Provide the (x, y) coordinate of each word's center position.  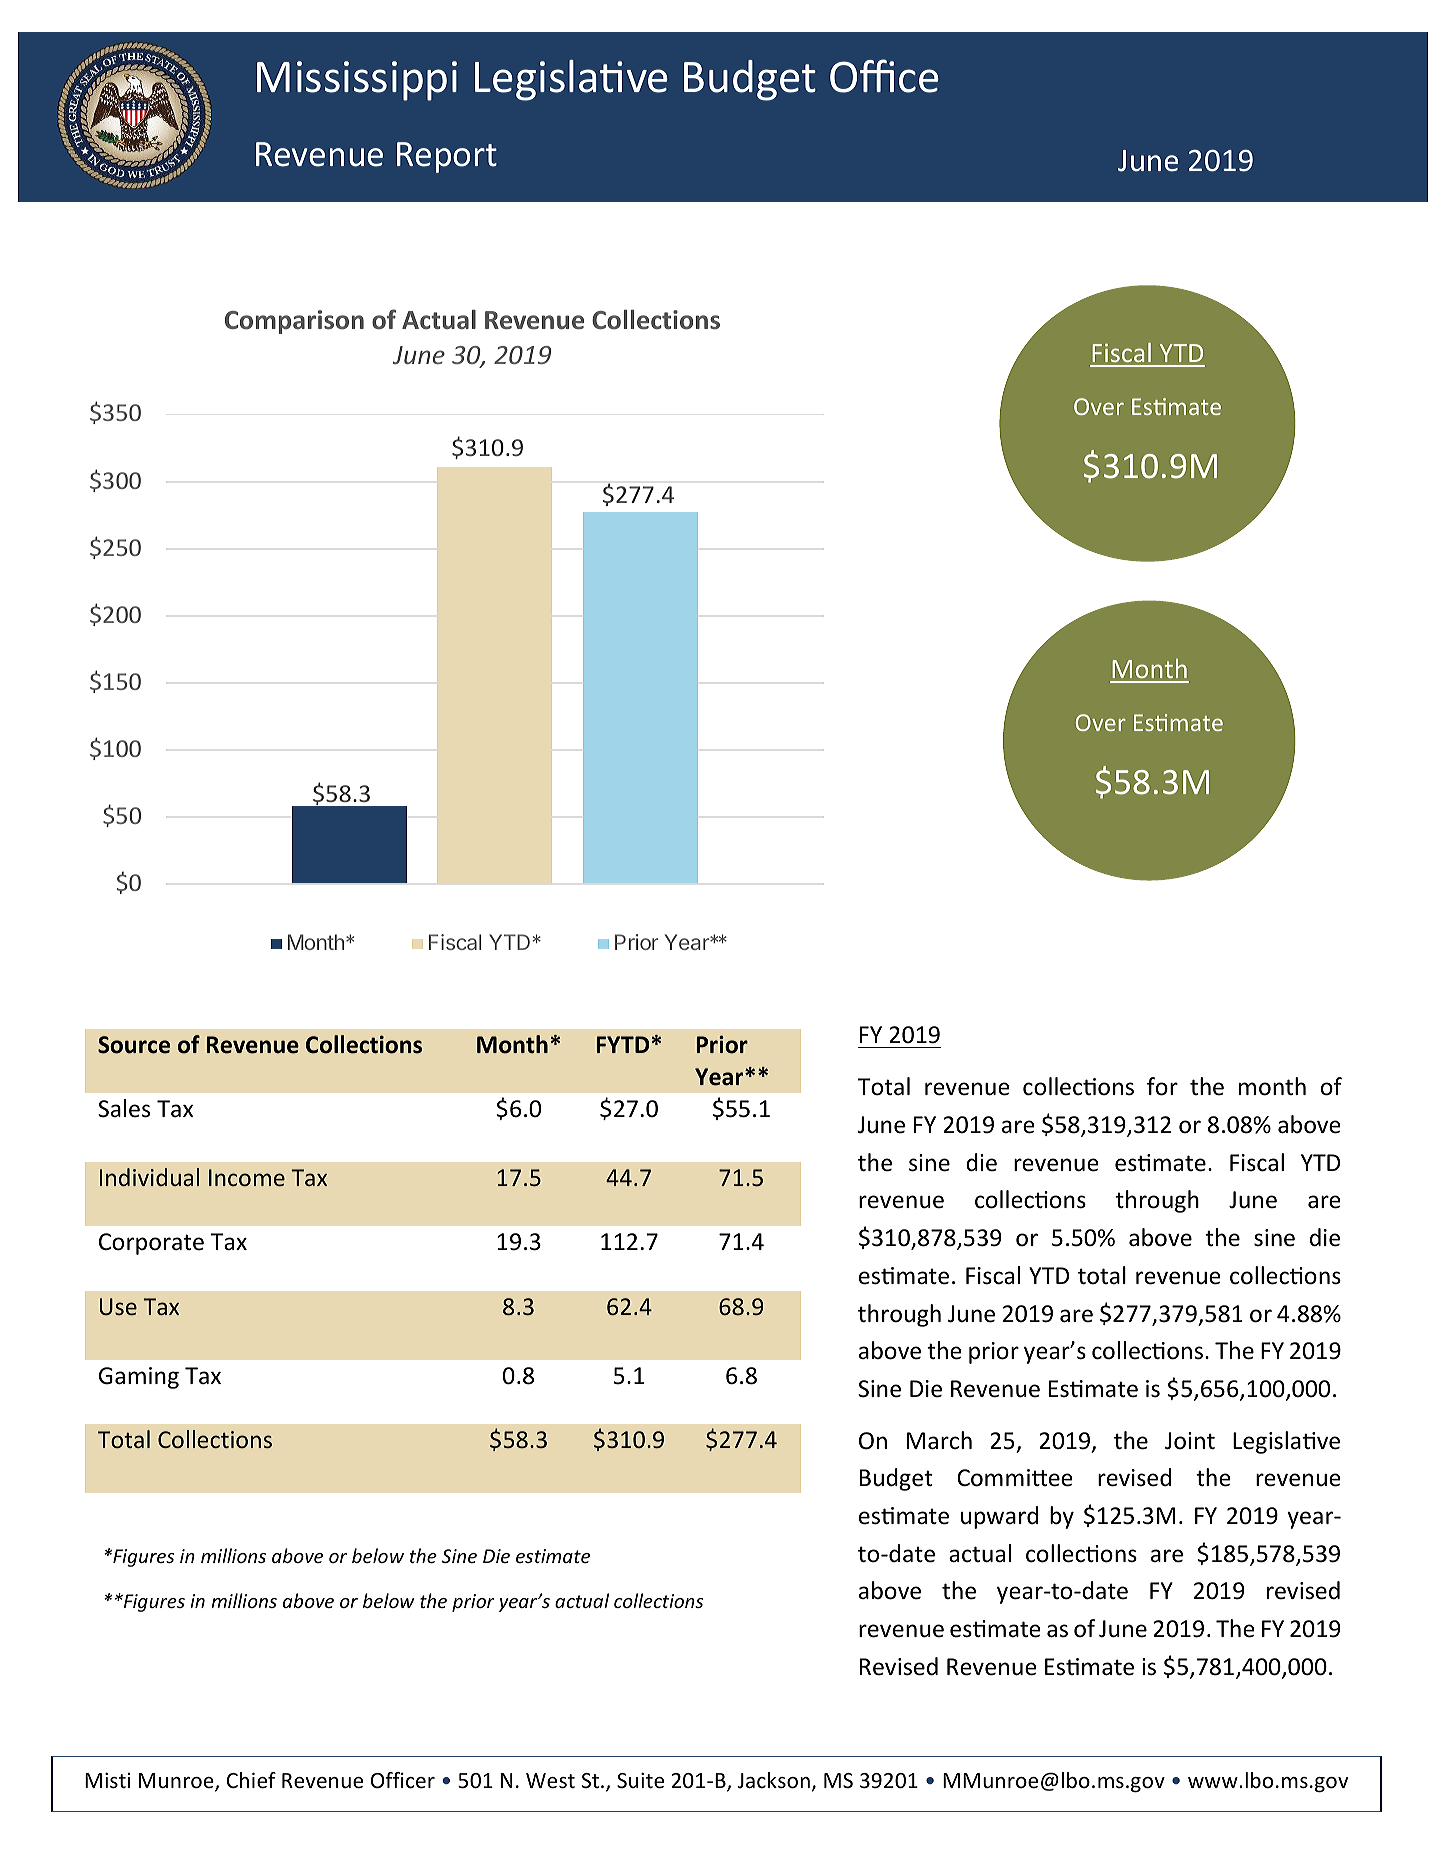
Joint (1190, 1441)
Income (247, 1177)
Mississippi (357, 81)
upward (999, 1517)
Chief (251, 1780)
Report (447, 157)
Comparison (294, 322)
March (939, 1440)
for (1162, 1086)
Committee (1015, 1478)
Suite (640, 1780)
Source (134, 1045)
